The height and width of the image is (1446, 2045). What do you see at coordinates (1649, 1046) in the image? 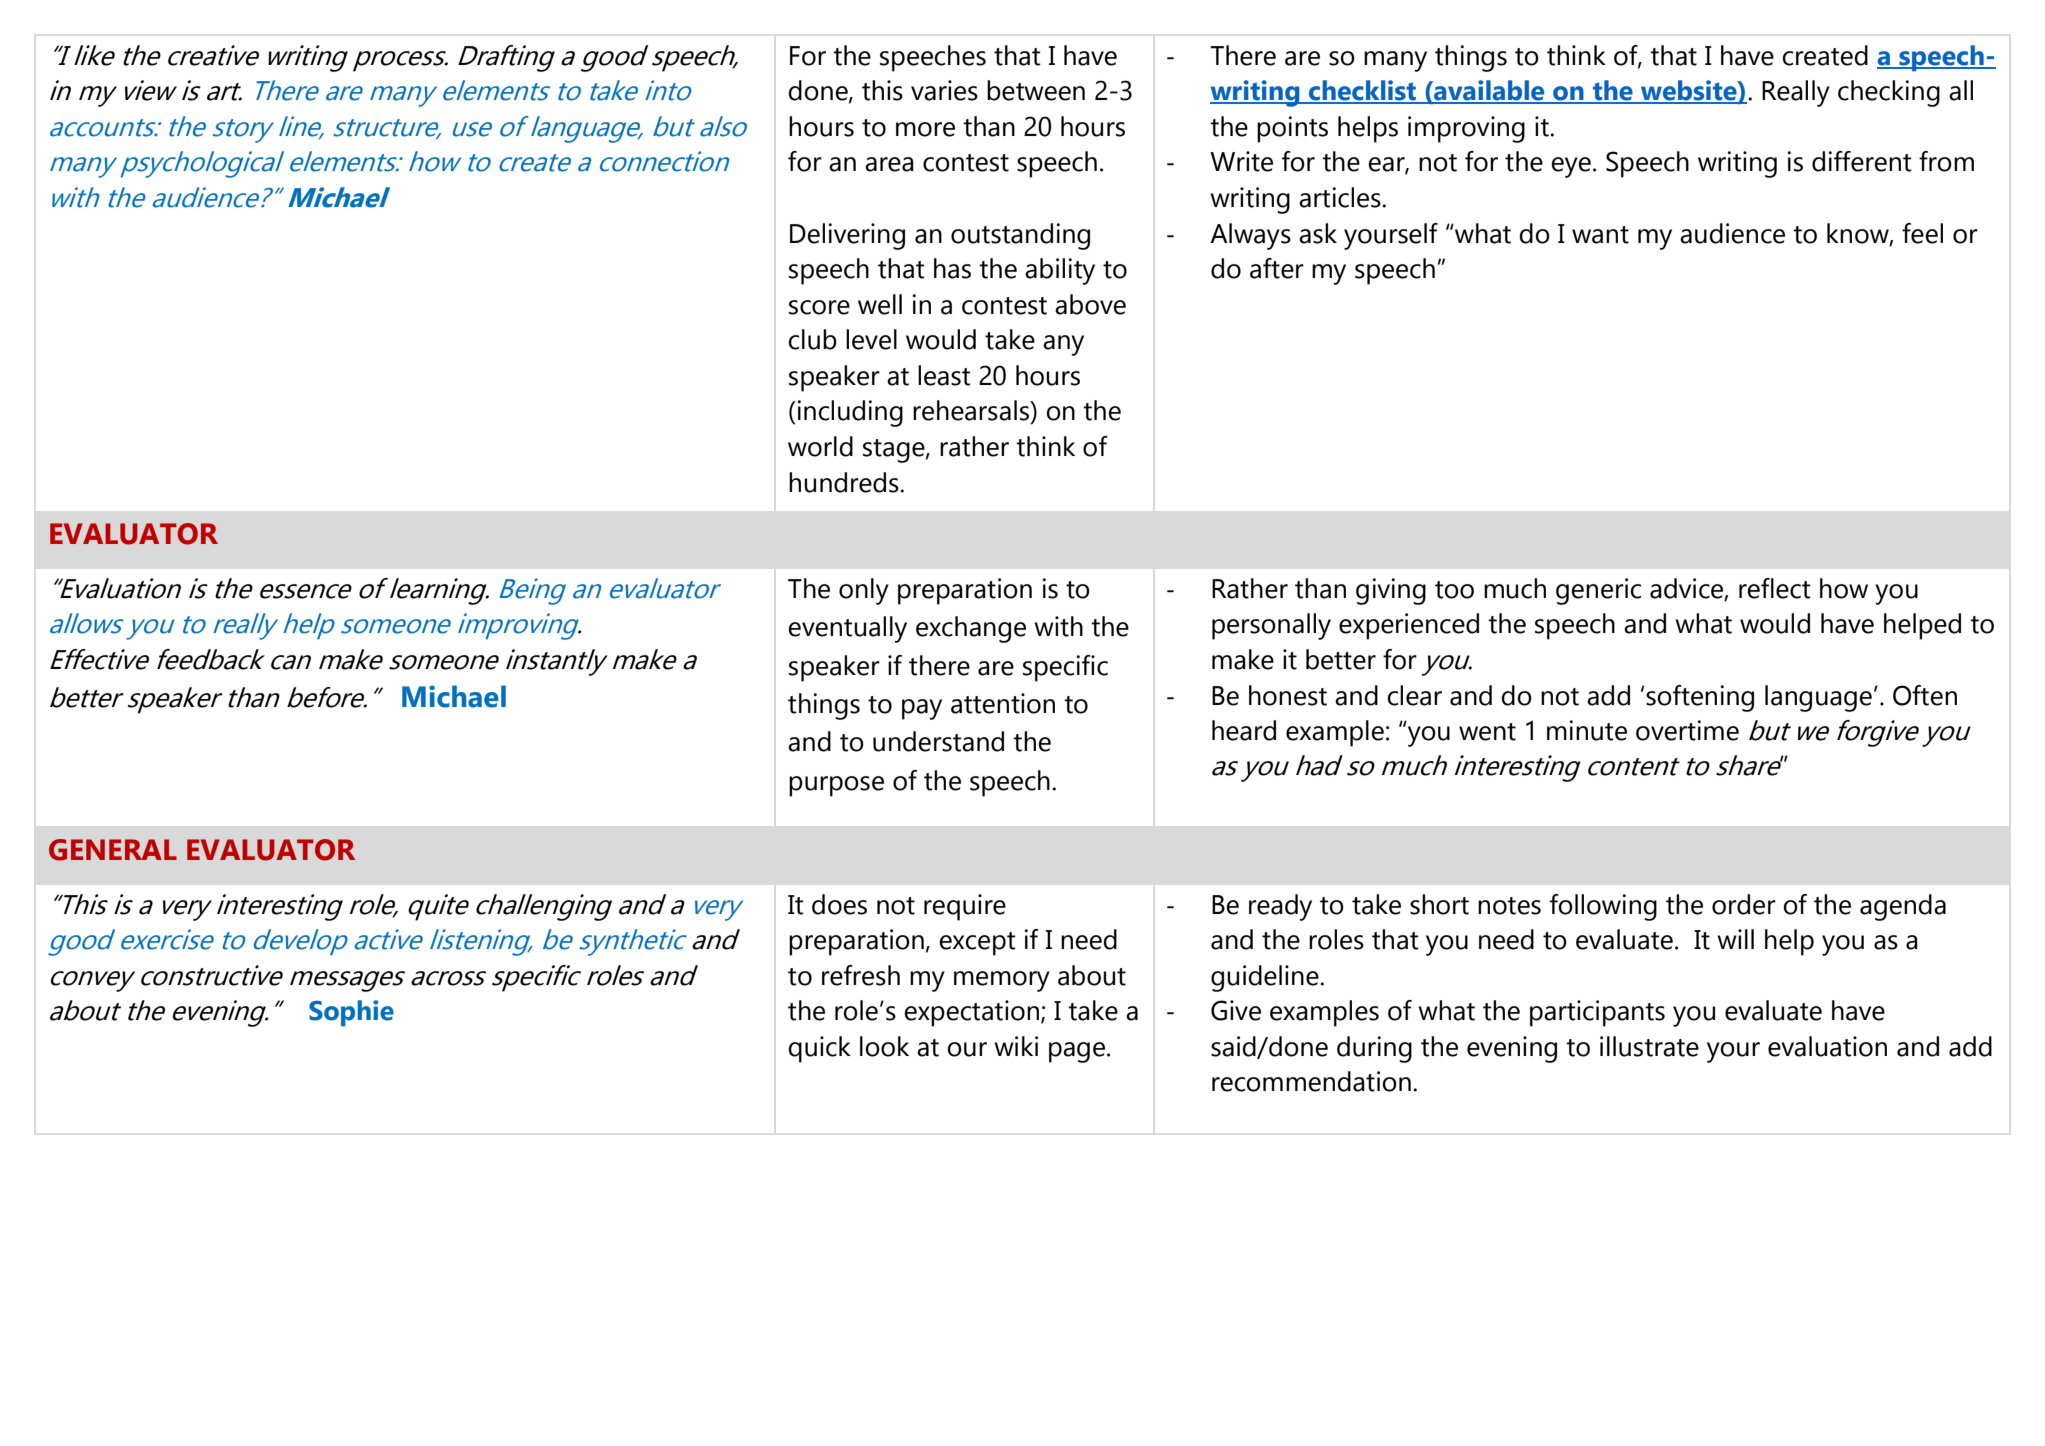
I see `illustrate` at bounding box center [1649, 1046].
